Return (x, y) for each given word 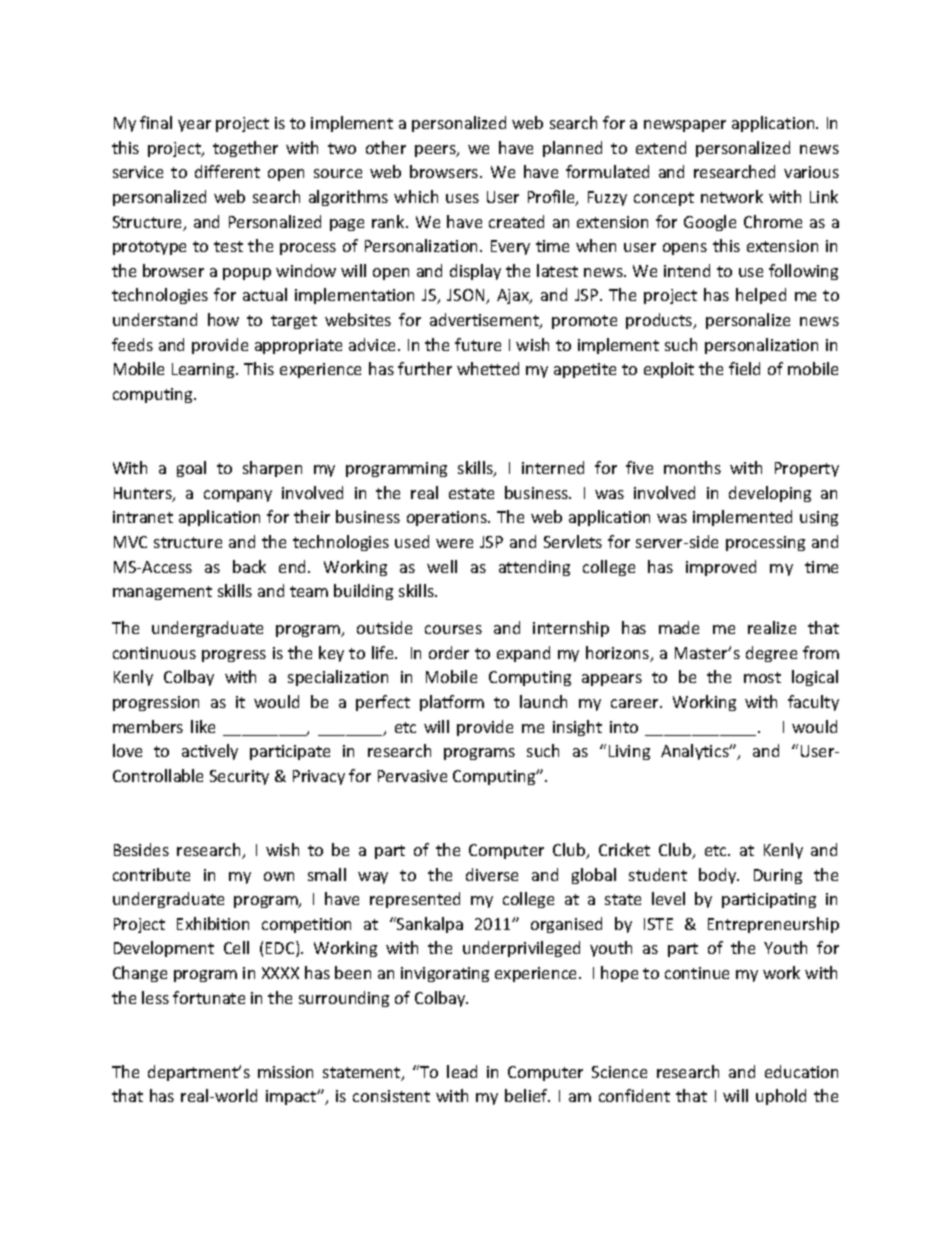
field (744, 368)
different (227, 171)
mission (285, 1072)
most (762, 677)
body (719, 876)
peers (436, 151)
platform (452, 703)
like (203, 726)
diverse (492, 874)
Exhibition (213, 923)
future (478, 344)
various (811, 172)
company (238, 496)
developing (770, 494)
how (223, 319)
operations (448, 518)
